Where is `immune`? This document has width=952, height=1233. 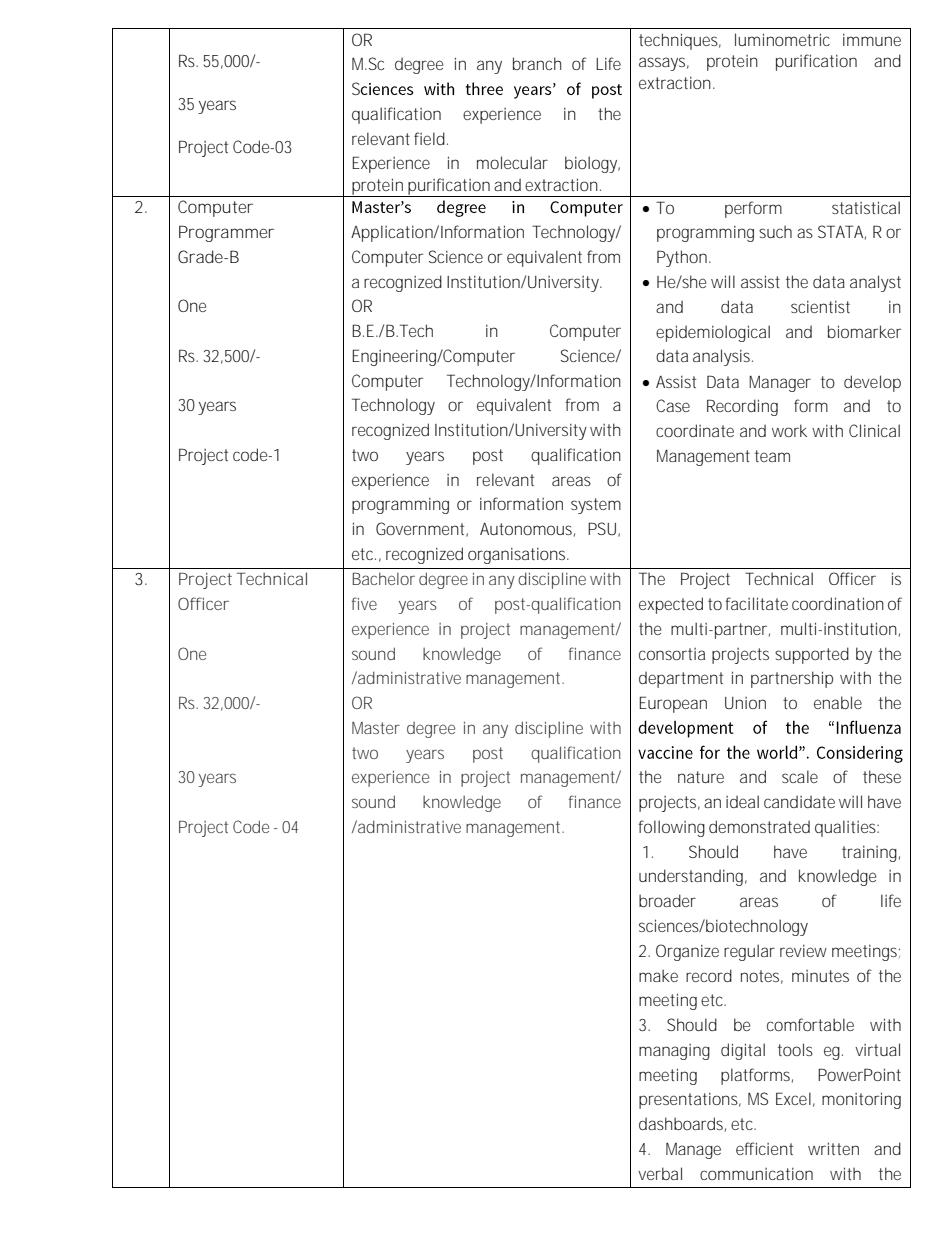 immune is located at coordinates (872, 40).
